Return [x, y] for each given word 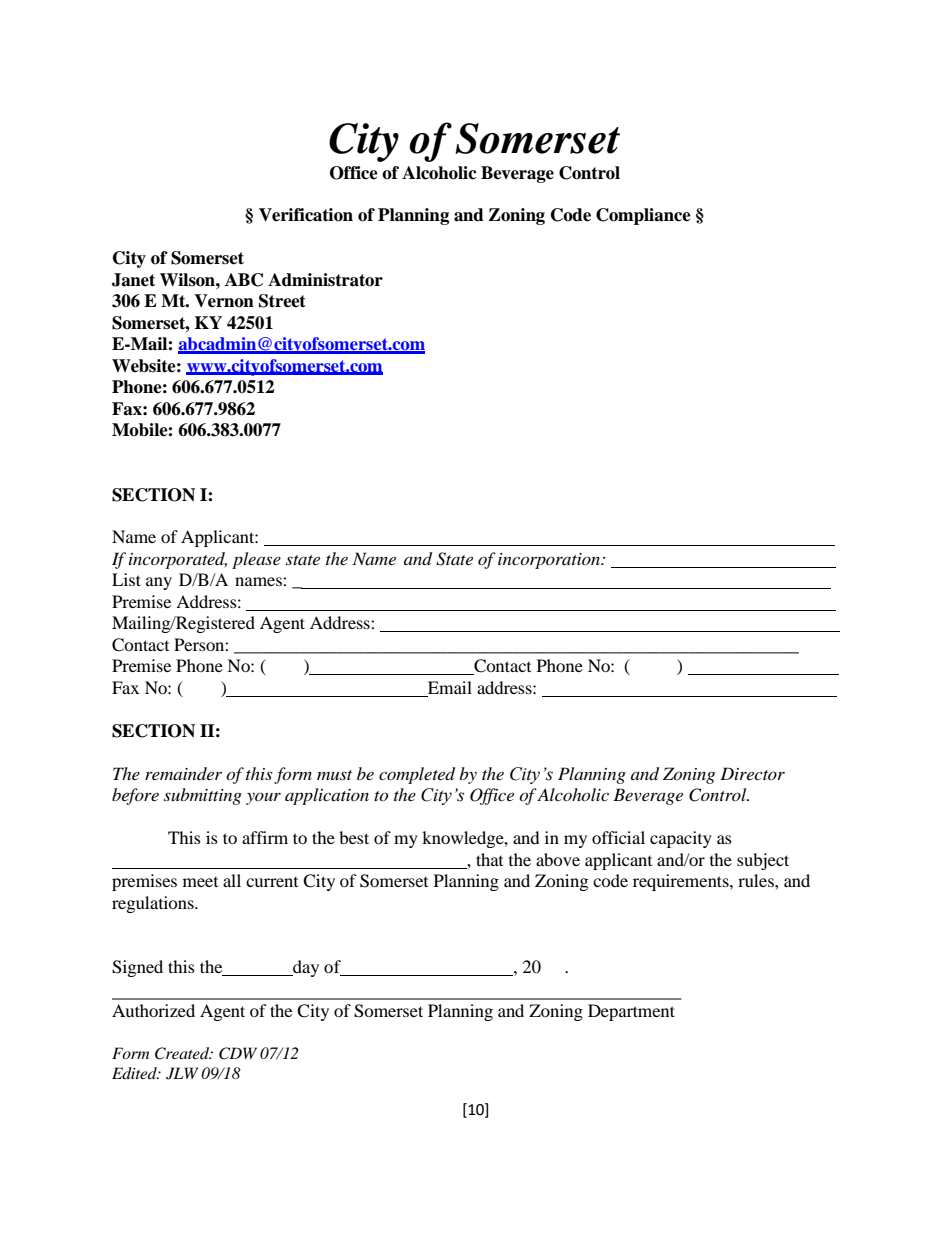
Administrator [325, 280]
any [159, 583]
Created [183, 1053]
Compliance [643, 216]
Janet [133, 280]
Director [752, 773]
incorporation [550, 561]
